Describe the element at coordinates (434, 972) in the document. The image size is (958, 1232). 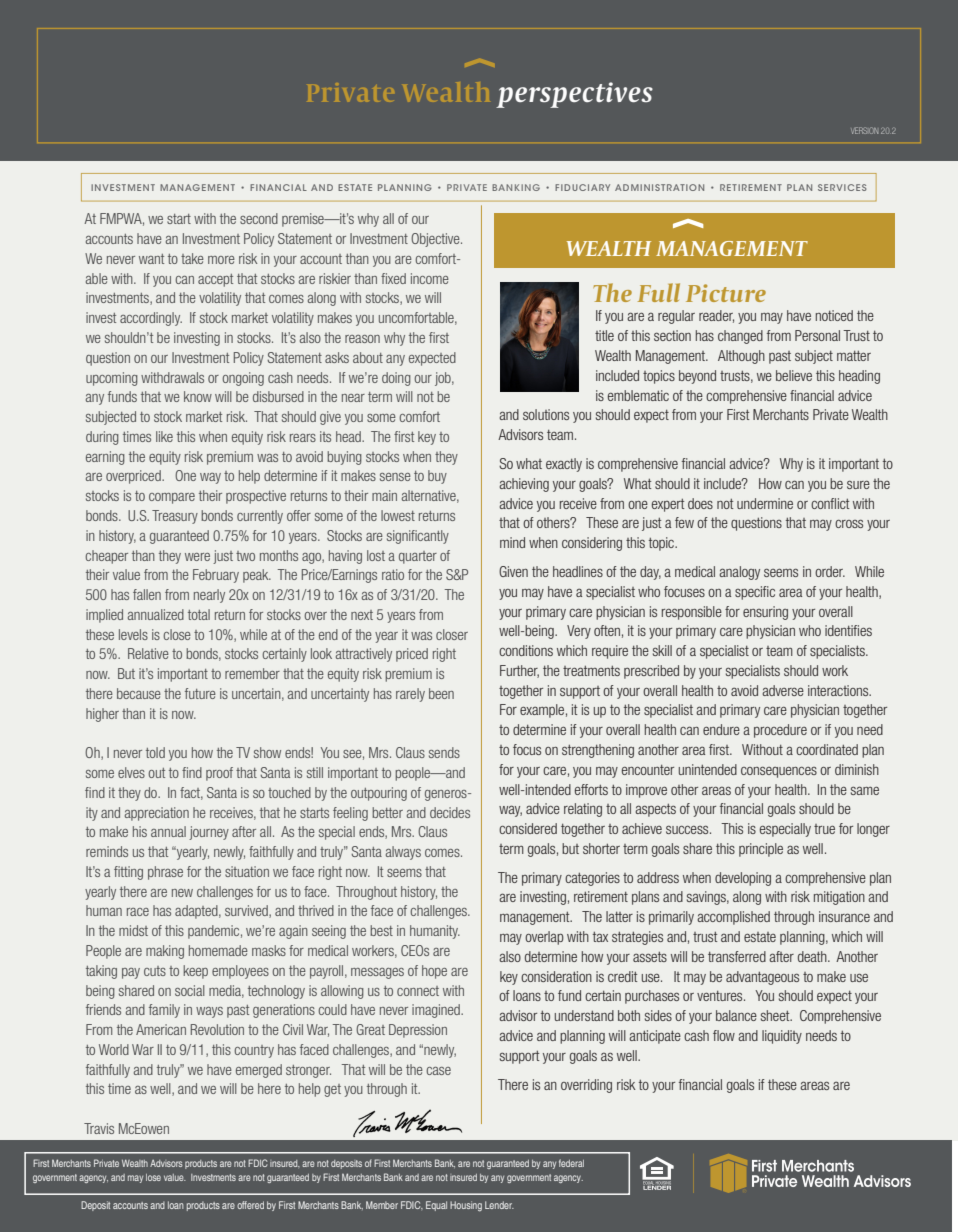
I see `hope` at that location.
